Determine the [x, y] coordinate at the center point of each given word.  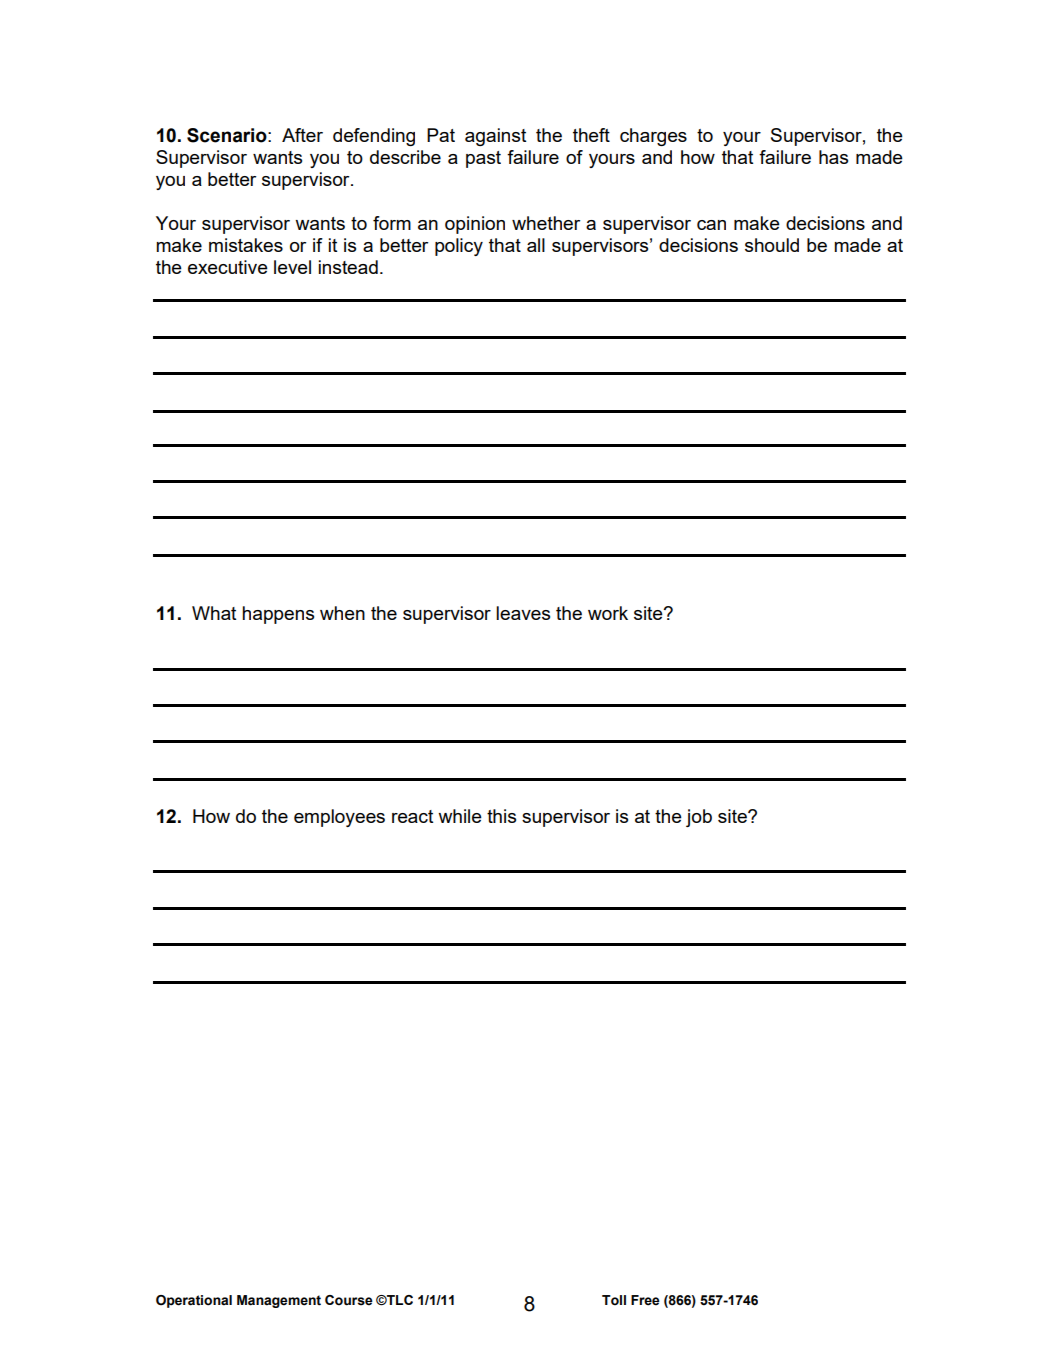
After [302, 135]
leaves [523, 613]
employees [339, 818]
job [699, 818]
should [772, 245]
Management [279, 1301]
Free [645, 1300]
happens [278, 615]
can [711, 225]
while [460, 816]
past [483, 159]
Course [349, 1300]
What [214, 613]
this [501, 816]
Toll [614, 1300]
